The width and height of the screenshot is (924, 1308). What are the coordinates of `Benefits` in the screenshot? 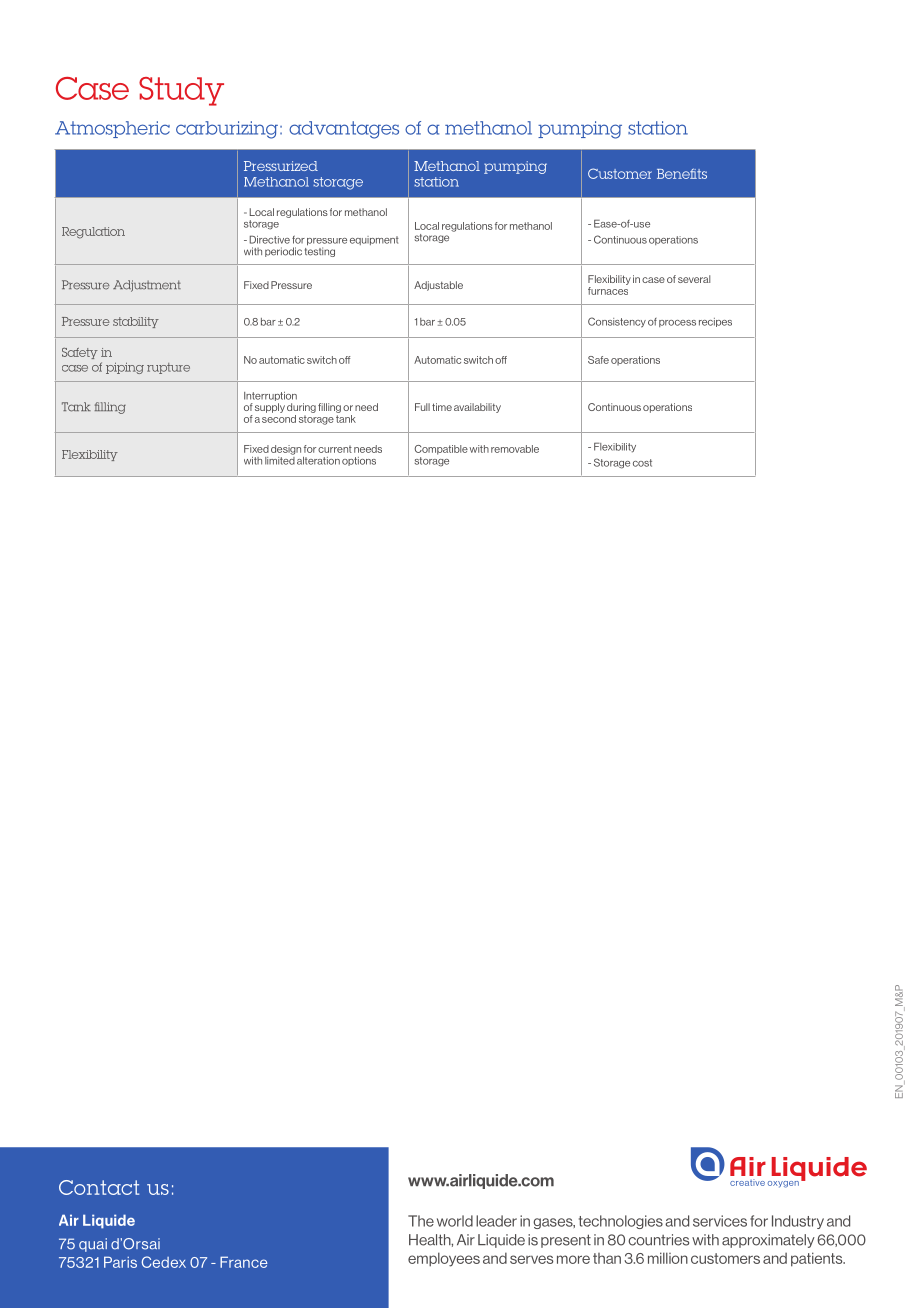 It's located at (682, 173).
